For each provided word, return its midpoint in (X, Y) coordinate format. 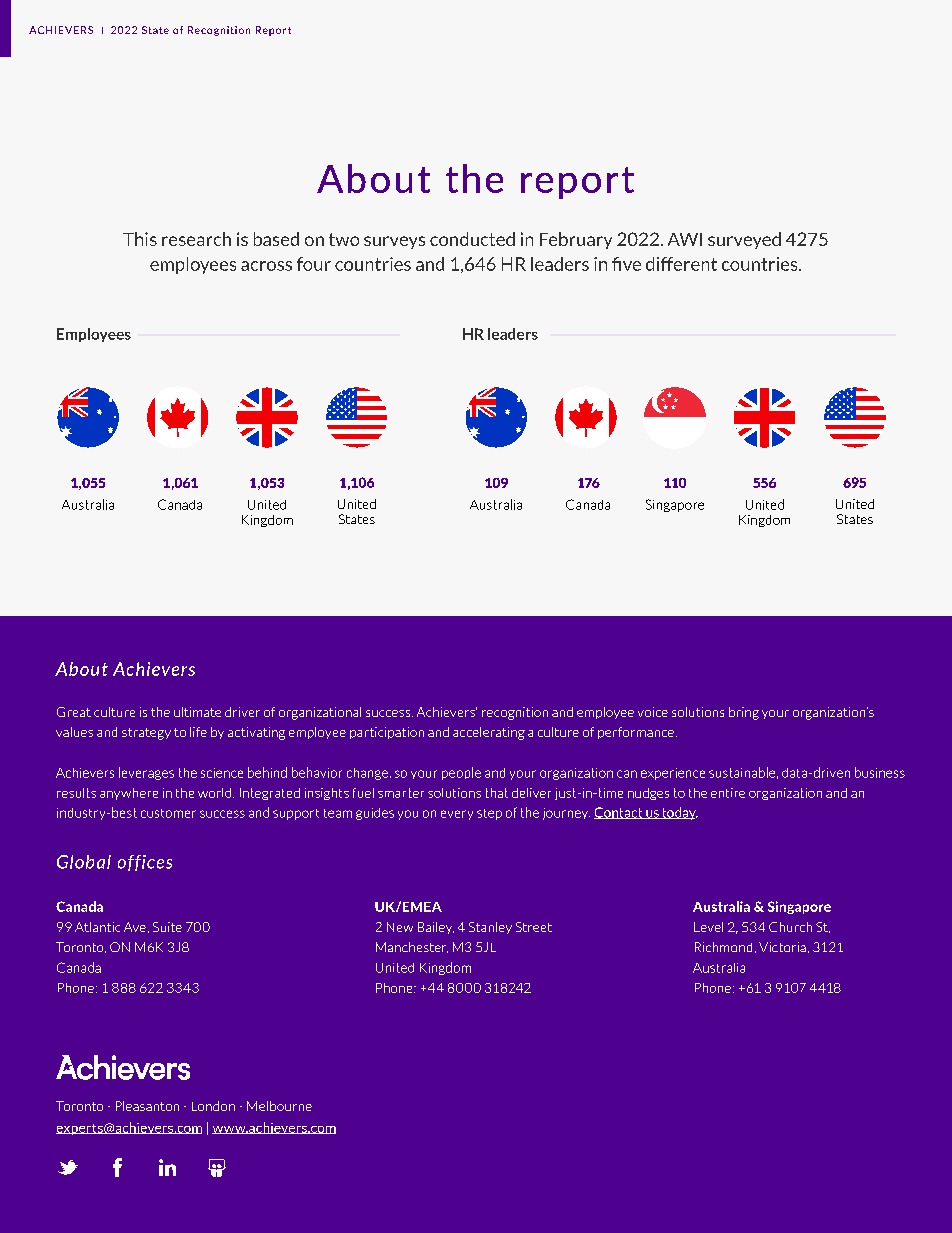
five (626, 264)
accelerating (489, 733)
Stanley (490, 928)
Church (790, 927)
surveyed (744, 240)
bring (744, 713)
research (196, 239)
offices (145, 863)
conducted (472, 239)
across (266, 266)
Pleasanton (147, 1106)
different (681, 264)
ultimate (197, 712)
